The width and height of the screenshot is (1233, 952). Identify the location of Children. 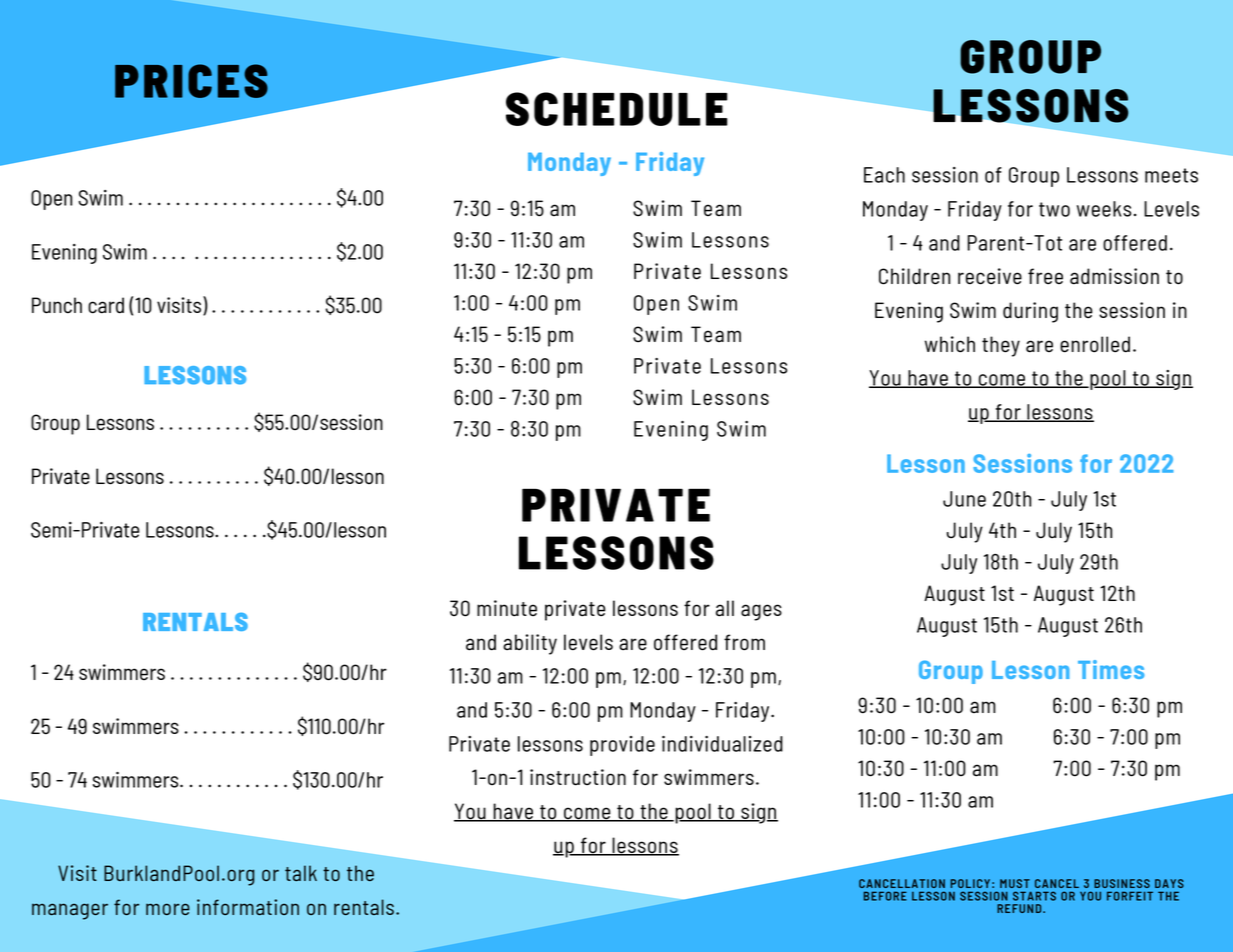
(914, 276).
